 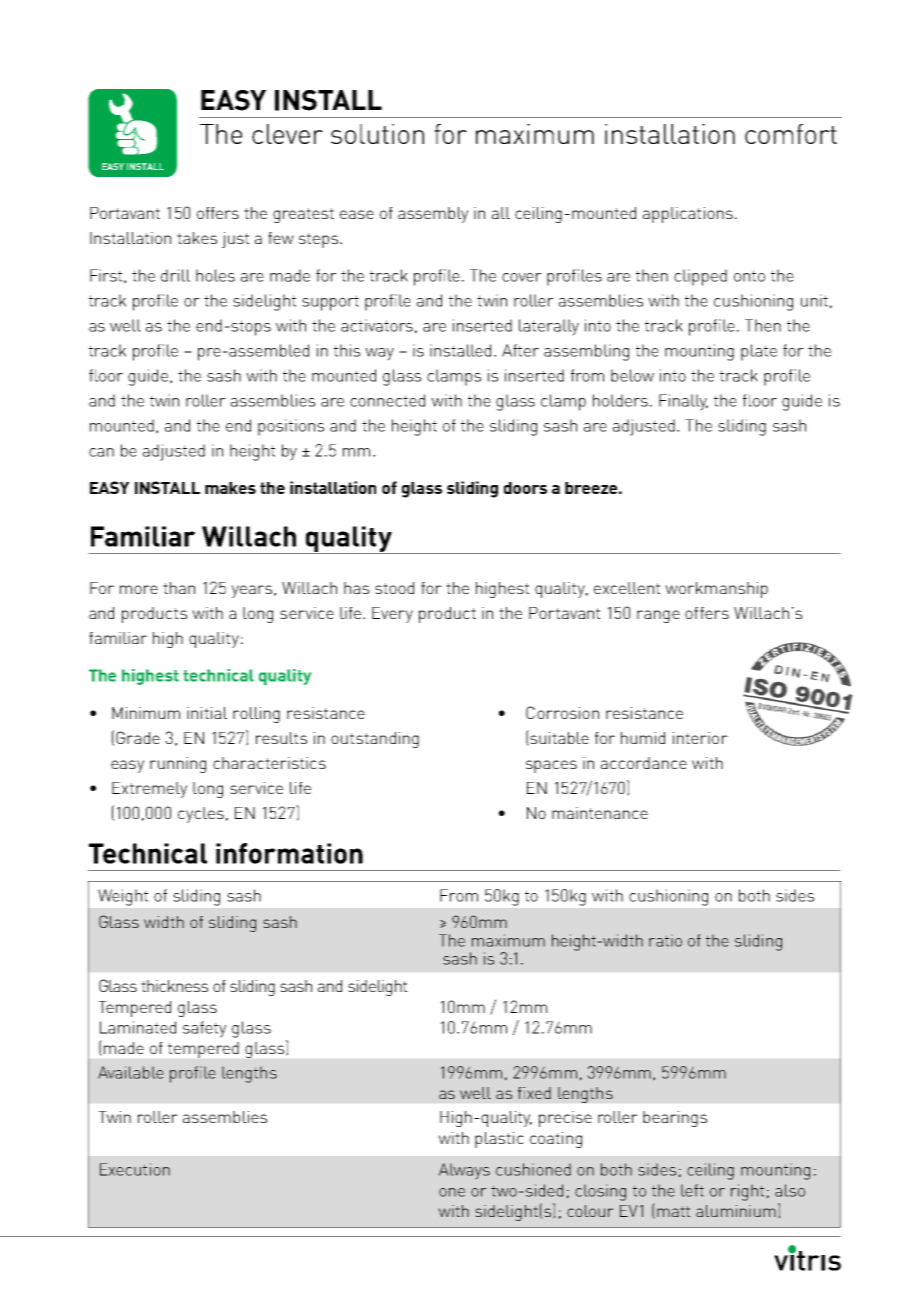 I want to click on accordance, so click(x=644, y=763).
